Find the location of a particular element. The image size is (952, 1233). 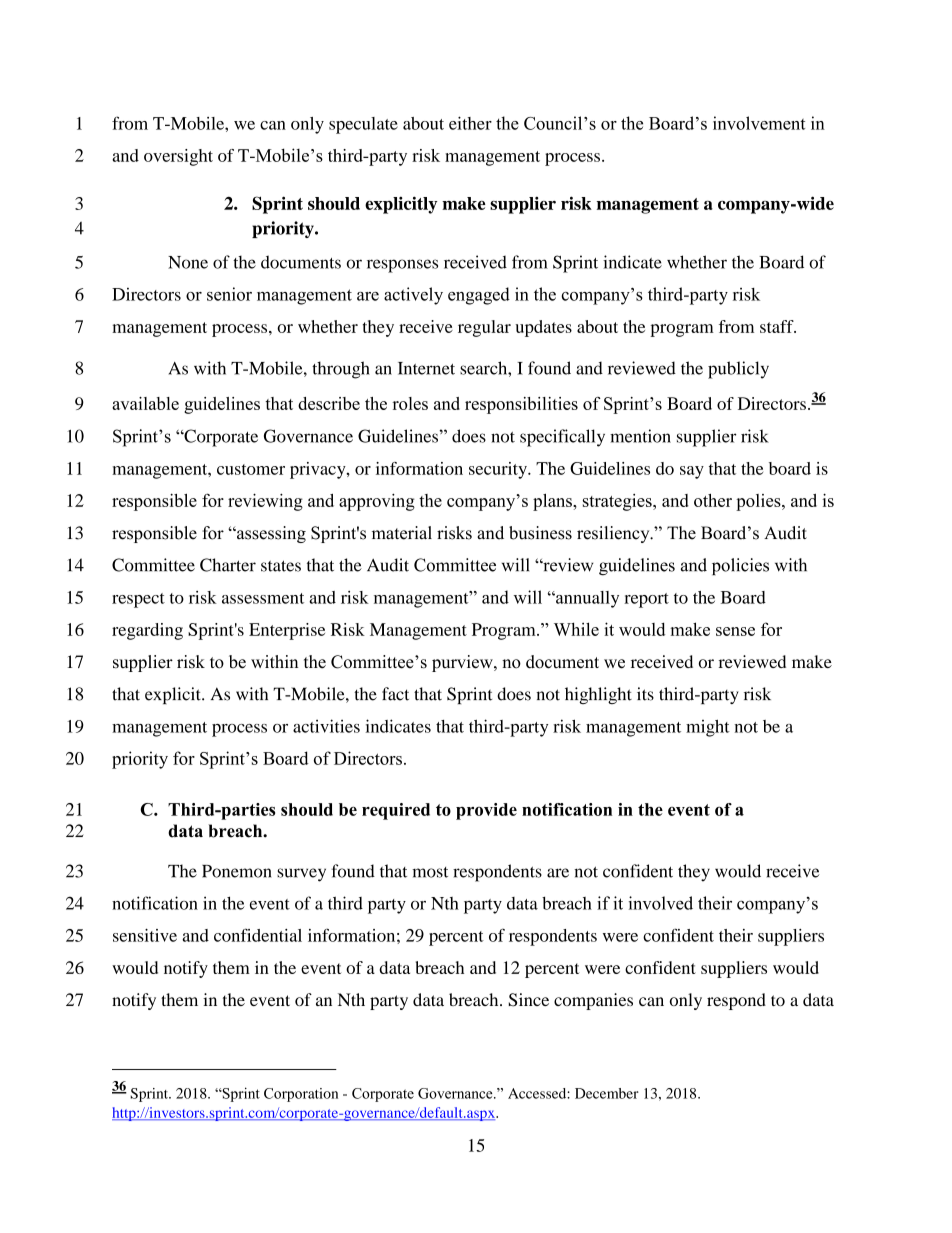

Since is located at coordinates (529, 1000).
